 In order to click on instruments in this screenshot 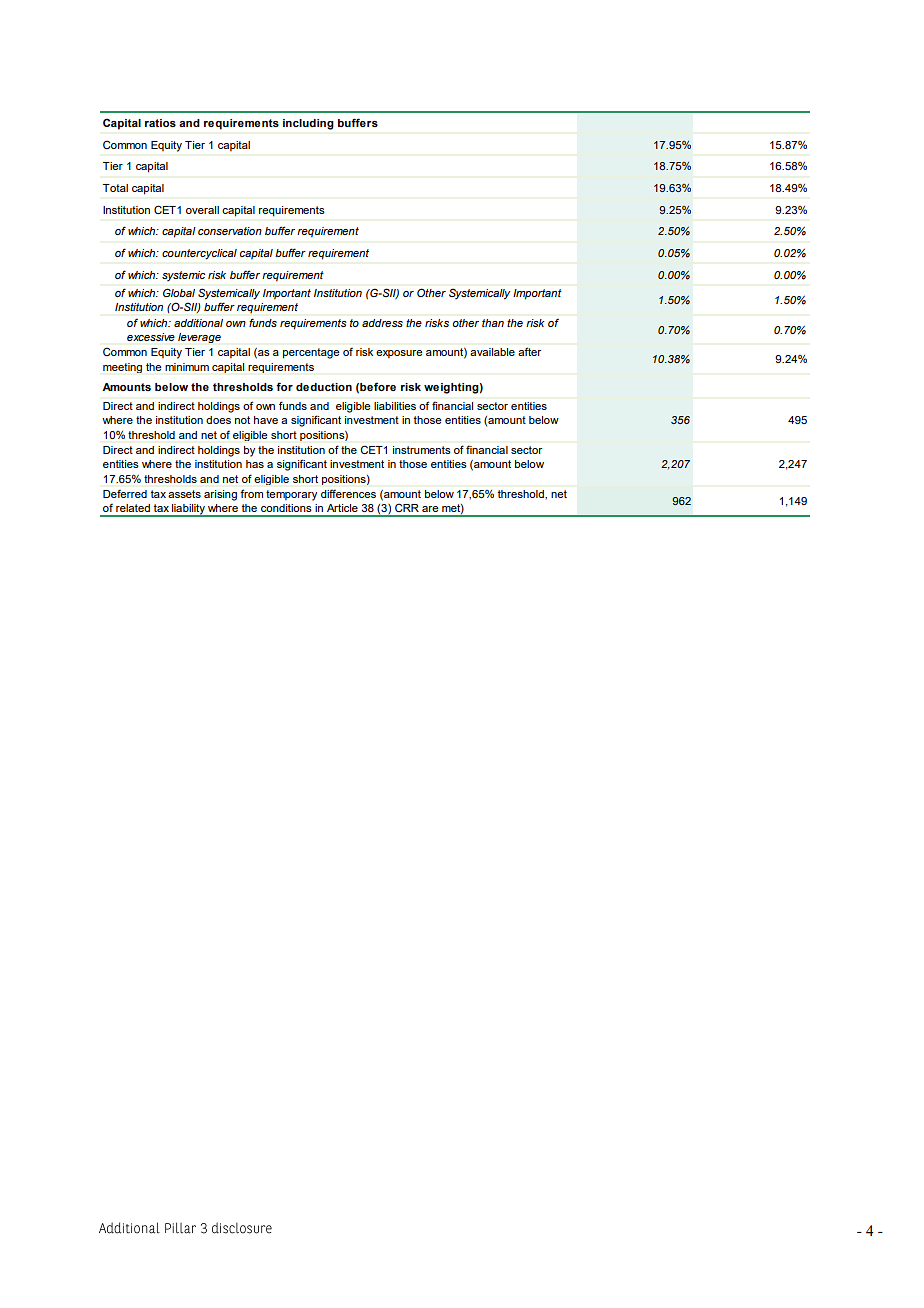, I will do `click(421, 450)`.
